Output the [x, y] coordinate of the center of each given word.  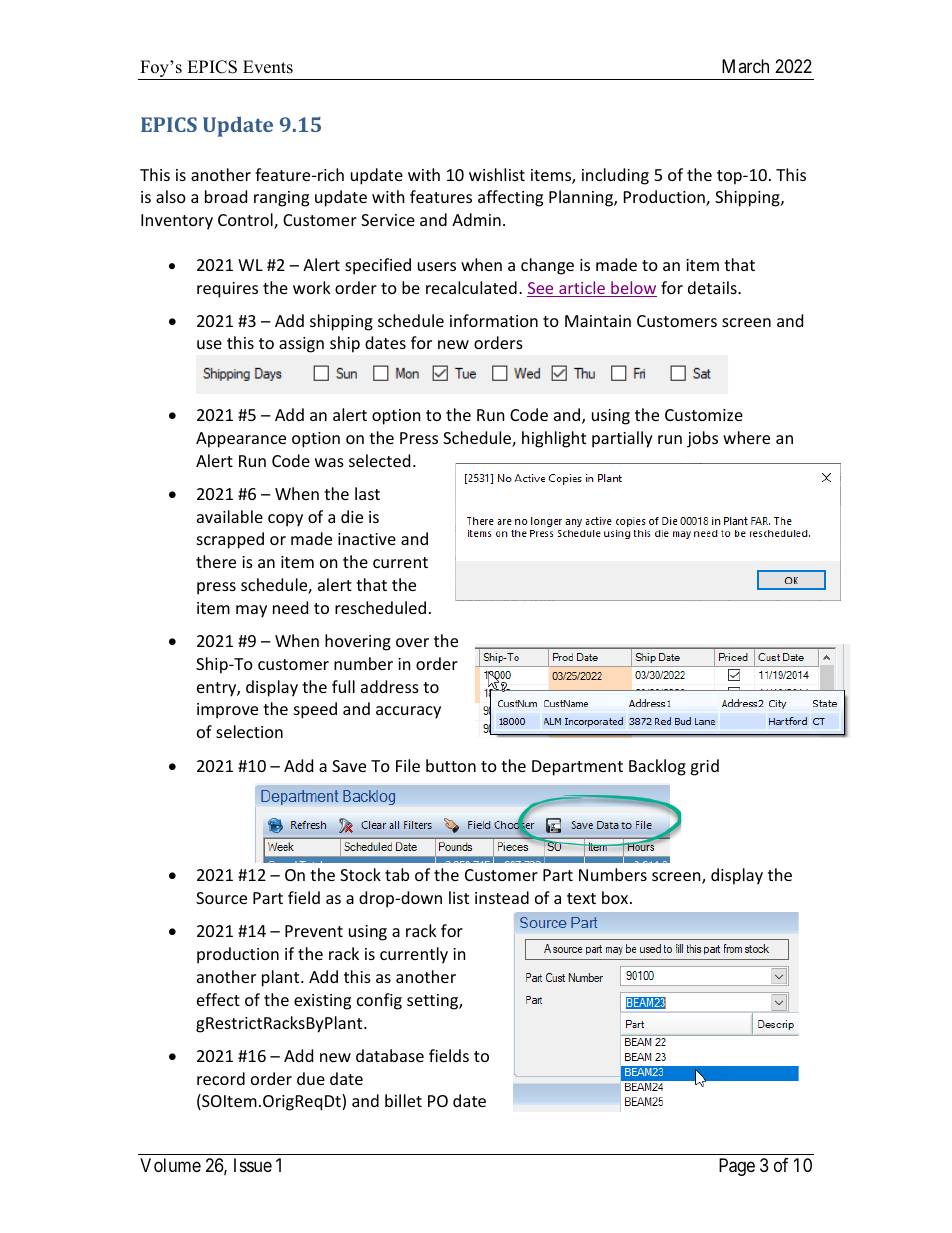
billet [403, 1100]
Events [268, 67]
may [251, 611]
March [745, 66]
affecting [510, 198]
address [390, 686]
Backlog [657, 767]
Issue [253, 1165]
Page [737, 1167]
